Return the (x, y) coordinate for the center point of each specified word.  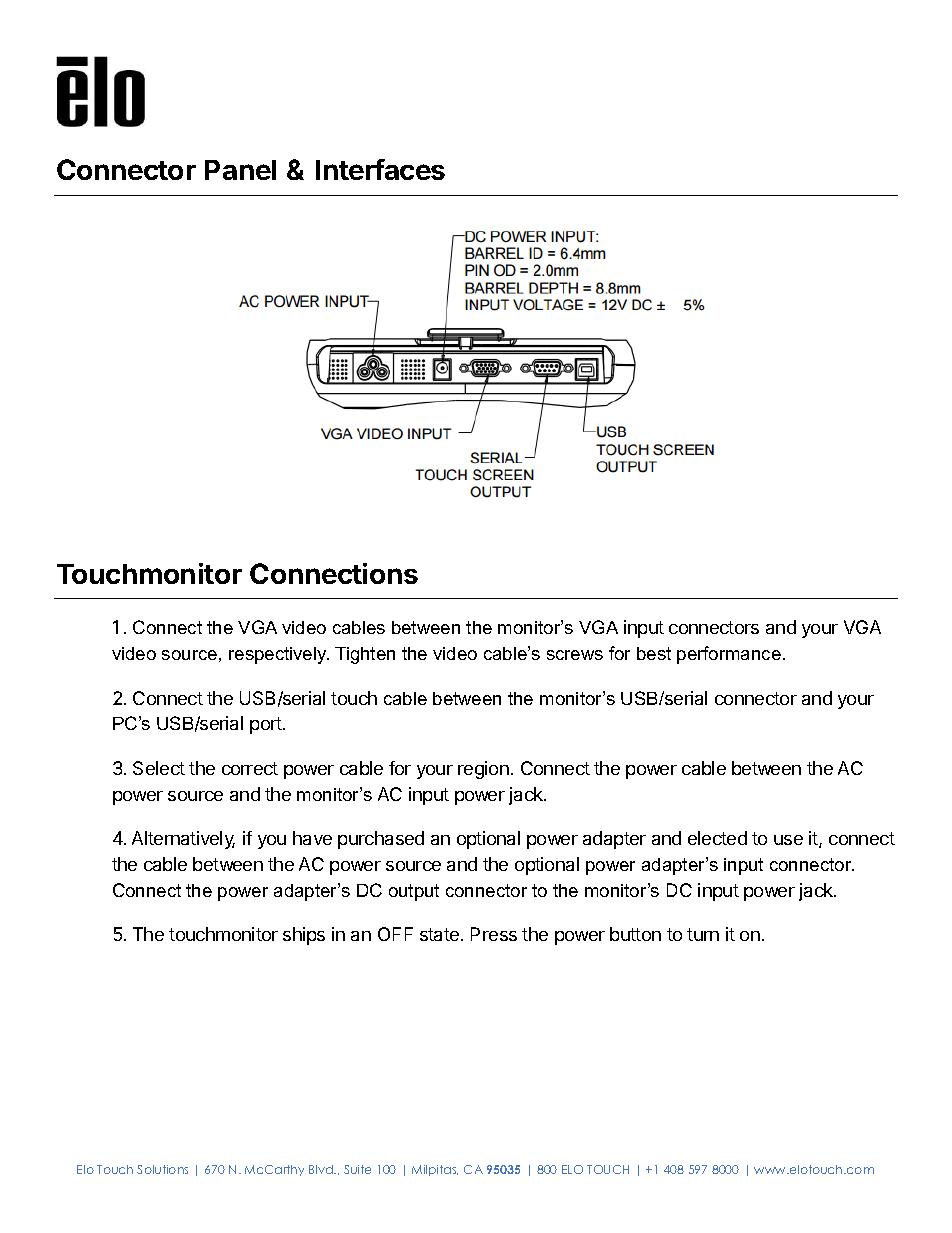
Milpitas (435, 1170)
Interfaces (380, 169)
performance (729, 655)
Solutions (162, 1169)
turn (703, 934)
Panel (240, 170)
